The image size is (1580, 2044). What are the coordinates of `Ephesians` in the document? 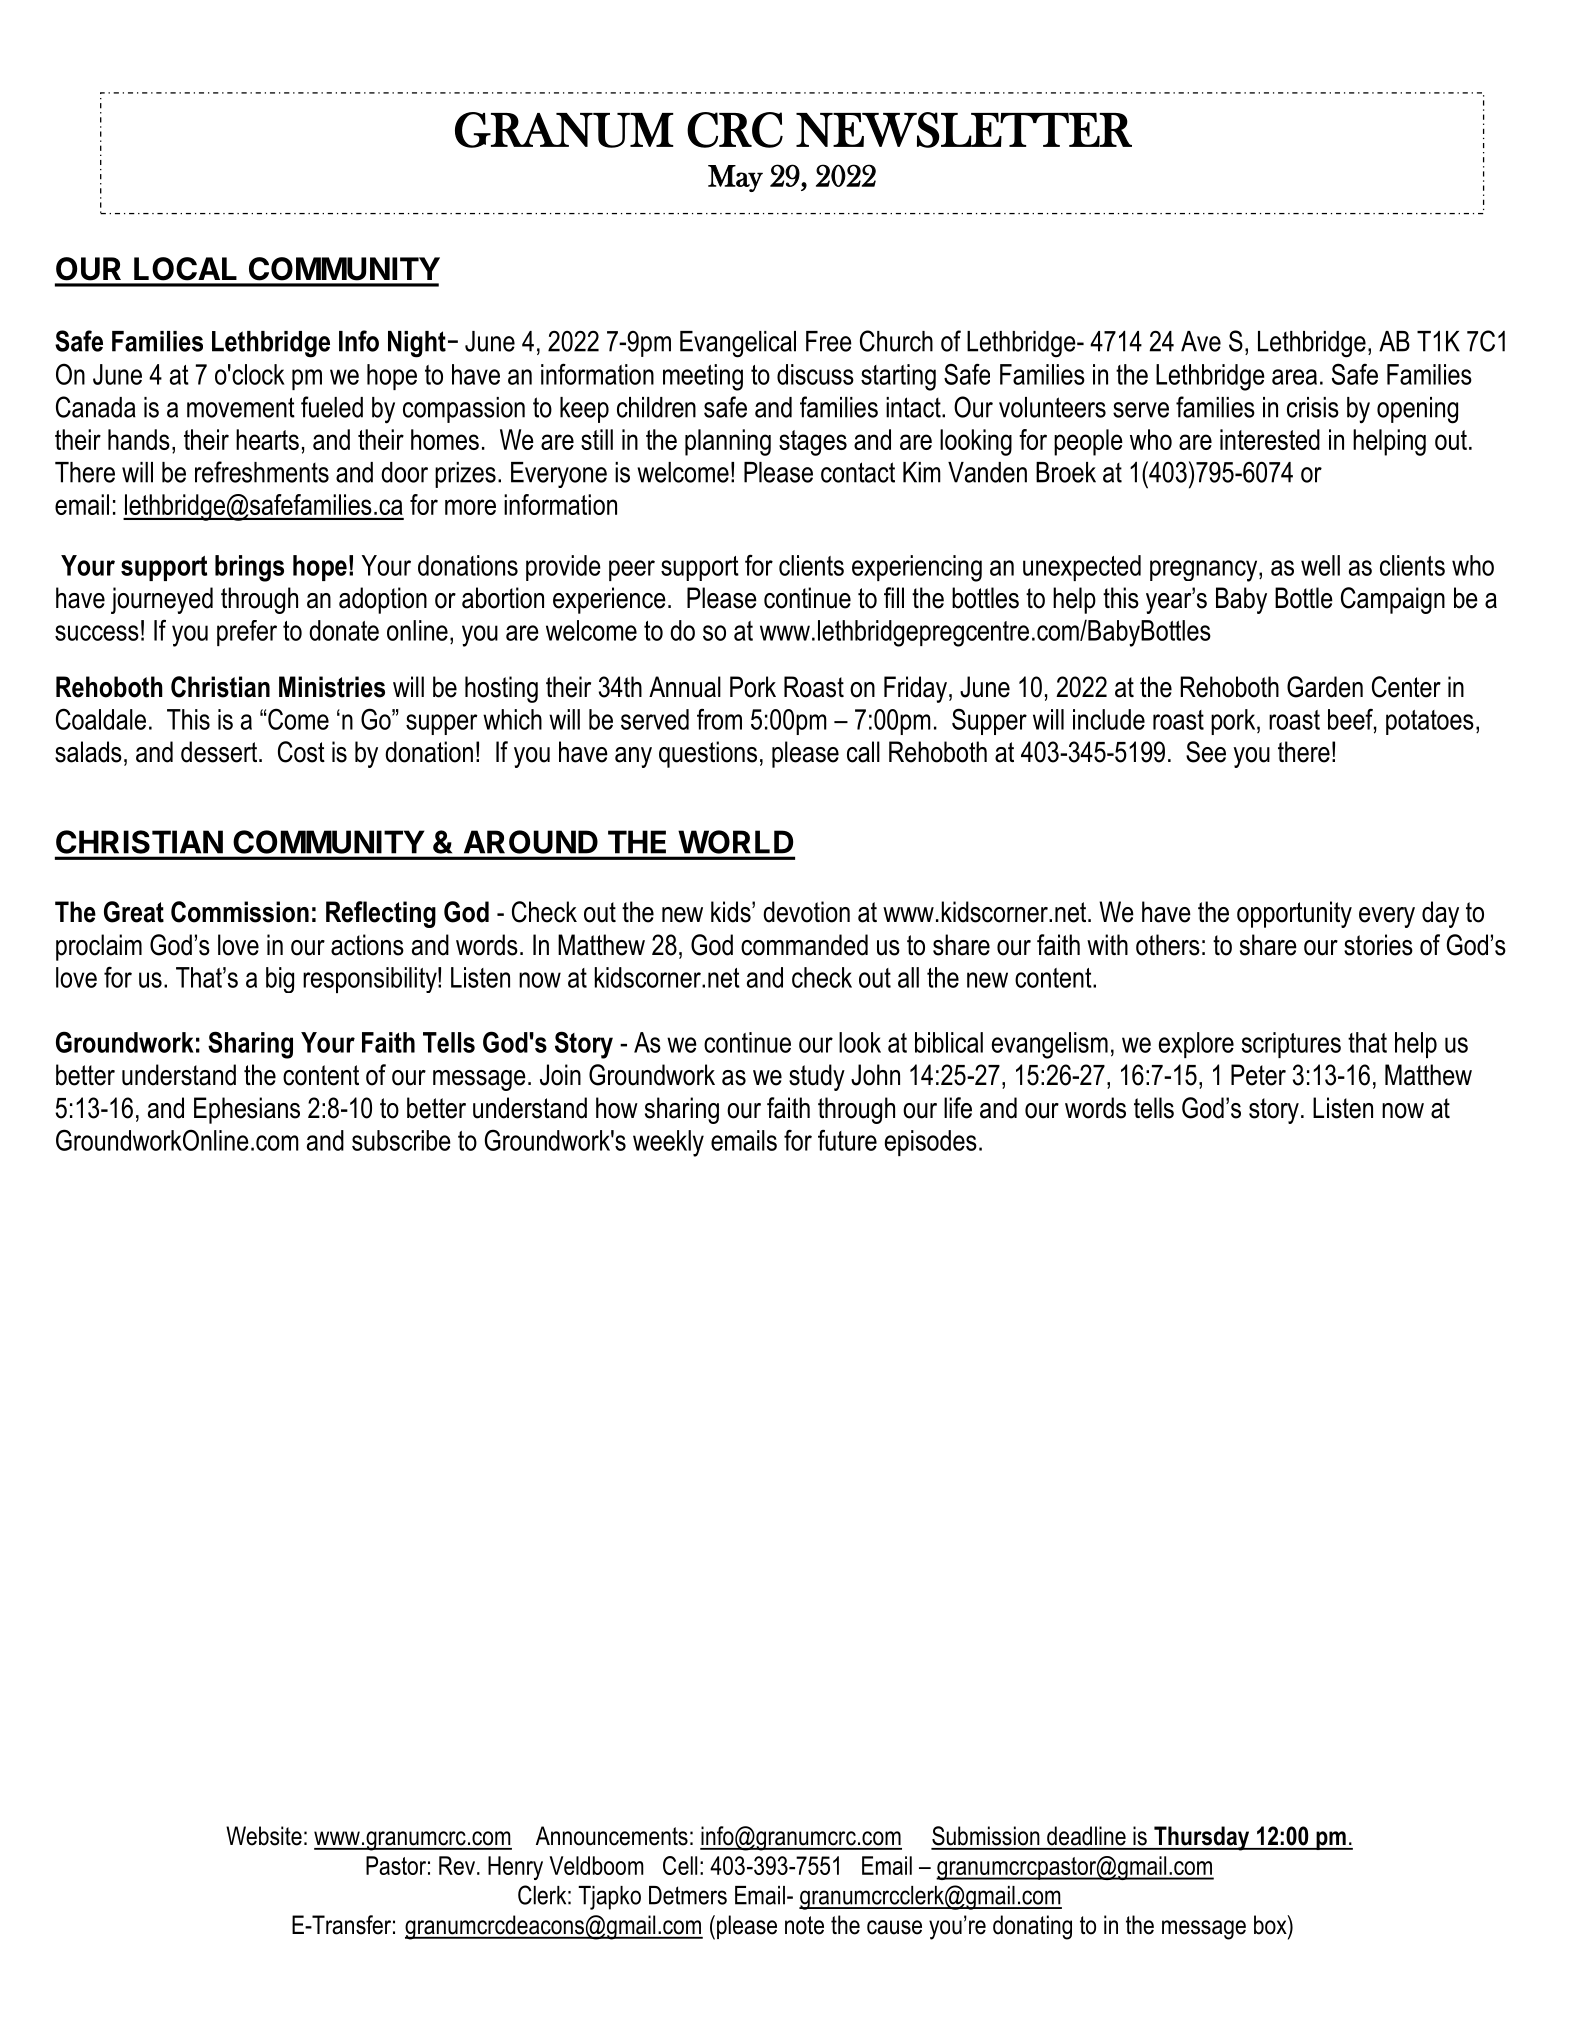 It's located at (247, 1110).
